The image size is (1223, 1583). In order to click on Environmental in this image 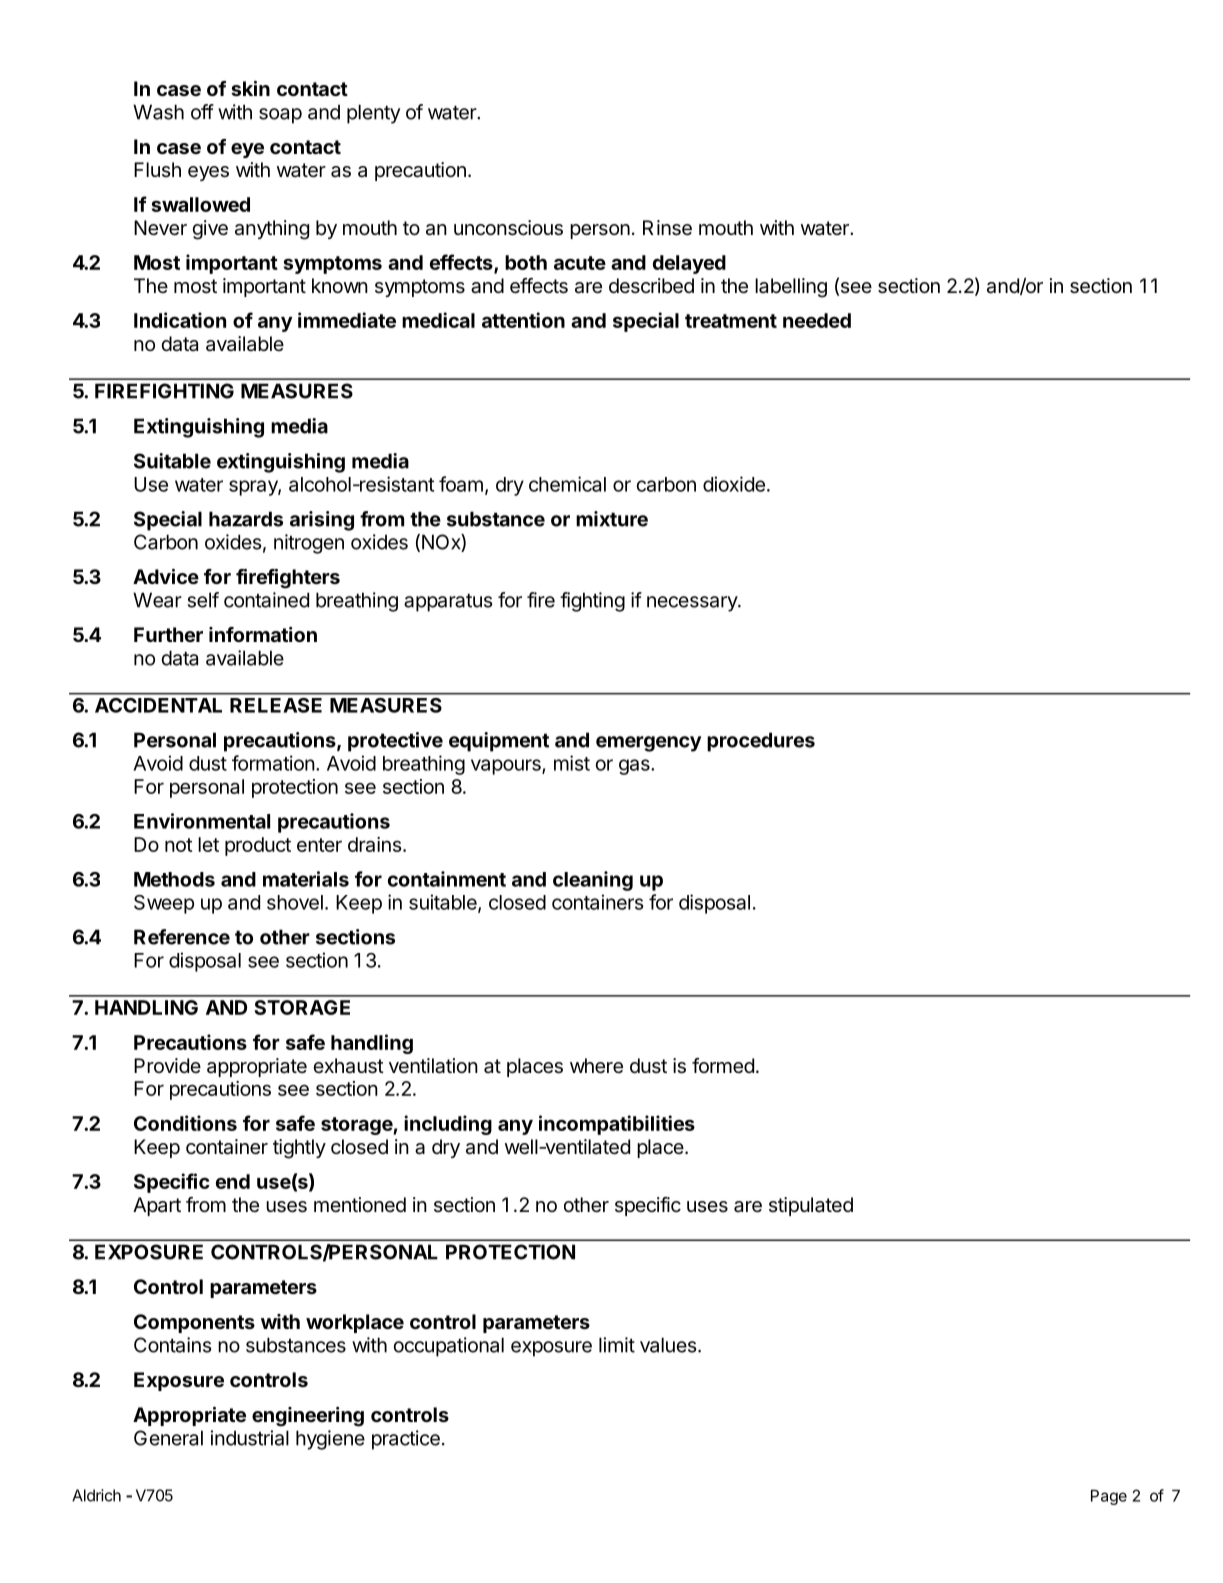, I will do `click(202, 821)`.
